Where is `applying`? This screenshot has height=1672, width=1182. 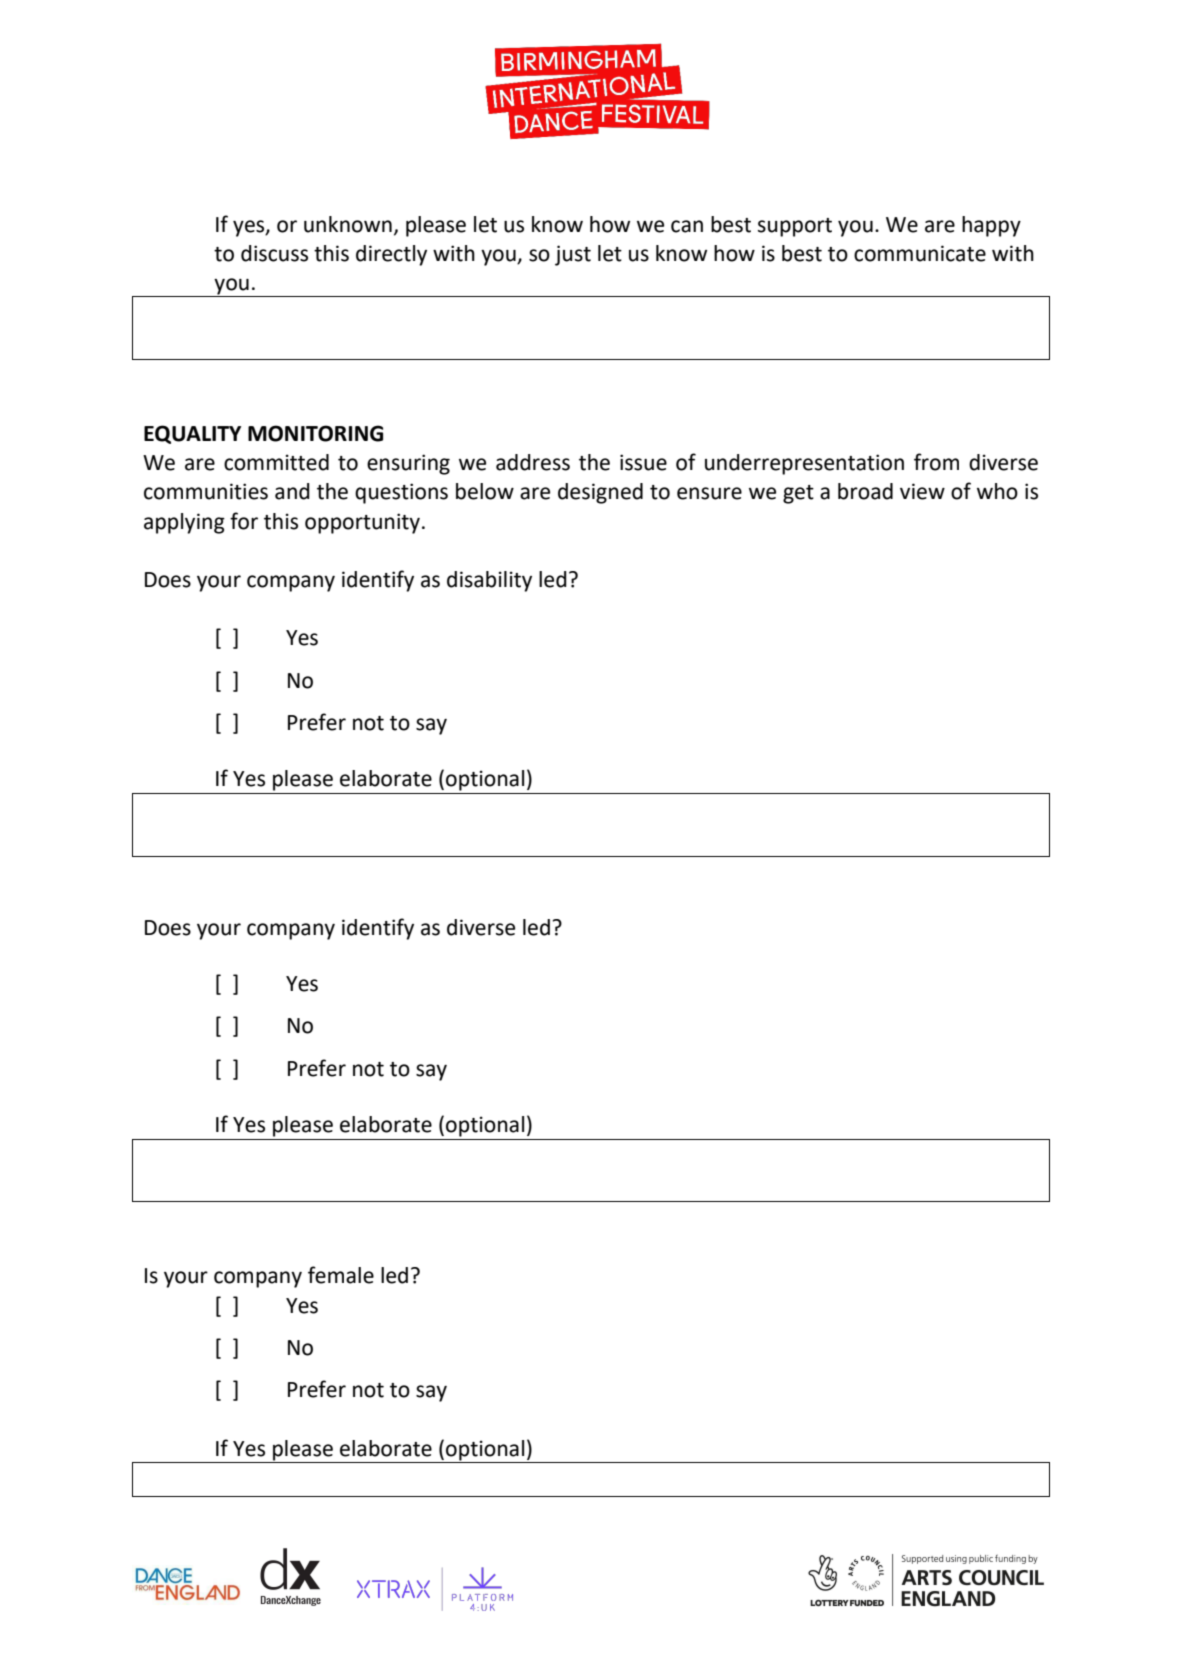
applying is located at coordinates (184, 523).
